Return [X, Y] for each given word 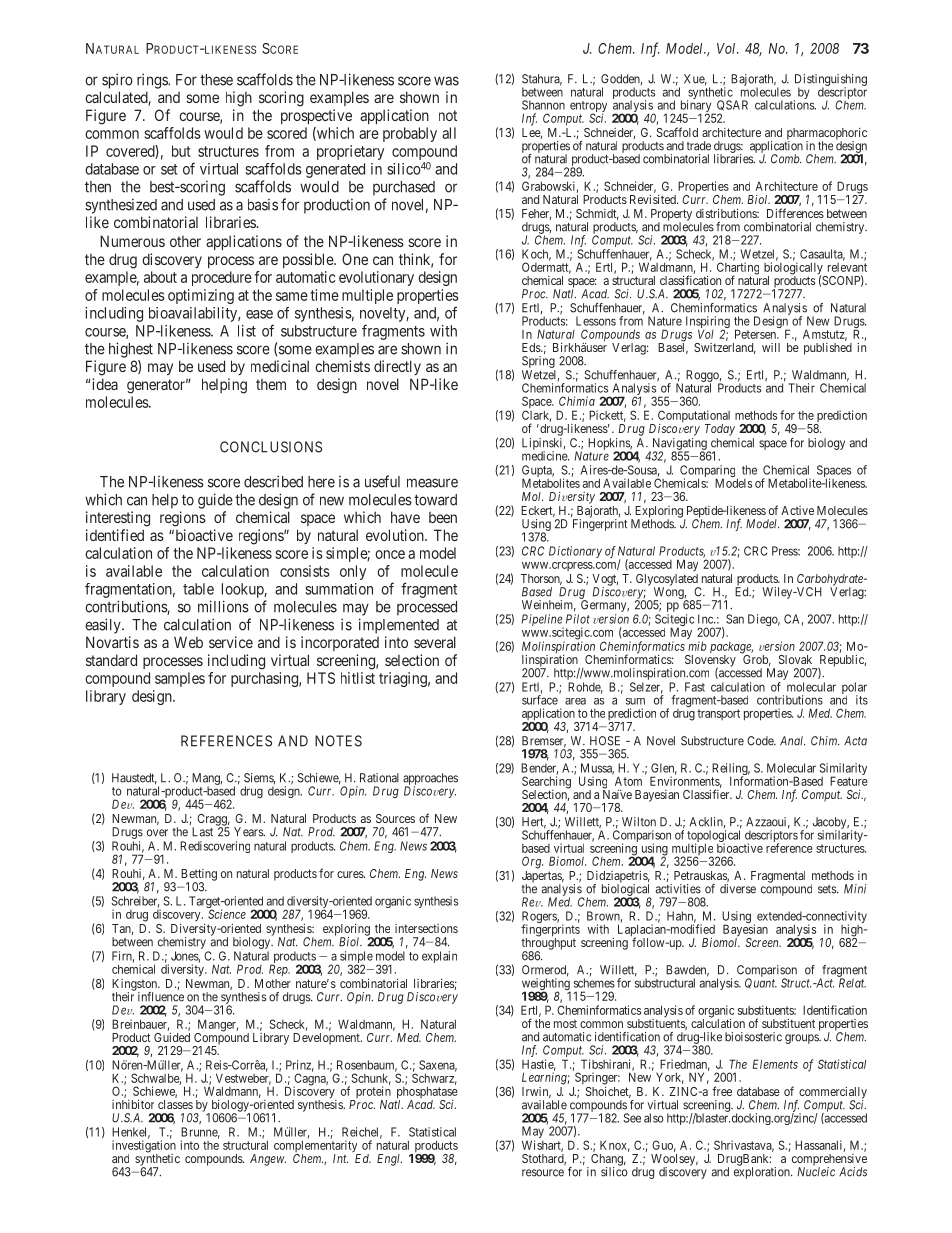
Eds [532, 347]
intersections [426, 928]
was [446, 81]
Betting [199, 876]
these [216, 80]
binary [696, 107]
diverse [738, 889]
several [435, 642]
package [731, 649]
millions [223, 606]
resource [543, 1173]
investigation [144, 1147]
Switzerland [725, 348]
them [271, 384]
